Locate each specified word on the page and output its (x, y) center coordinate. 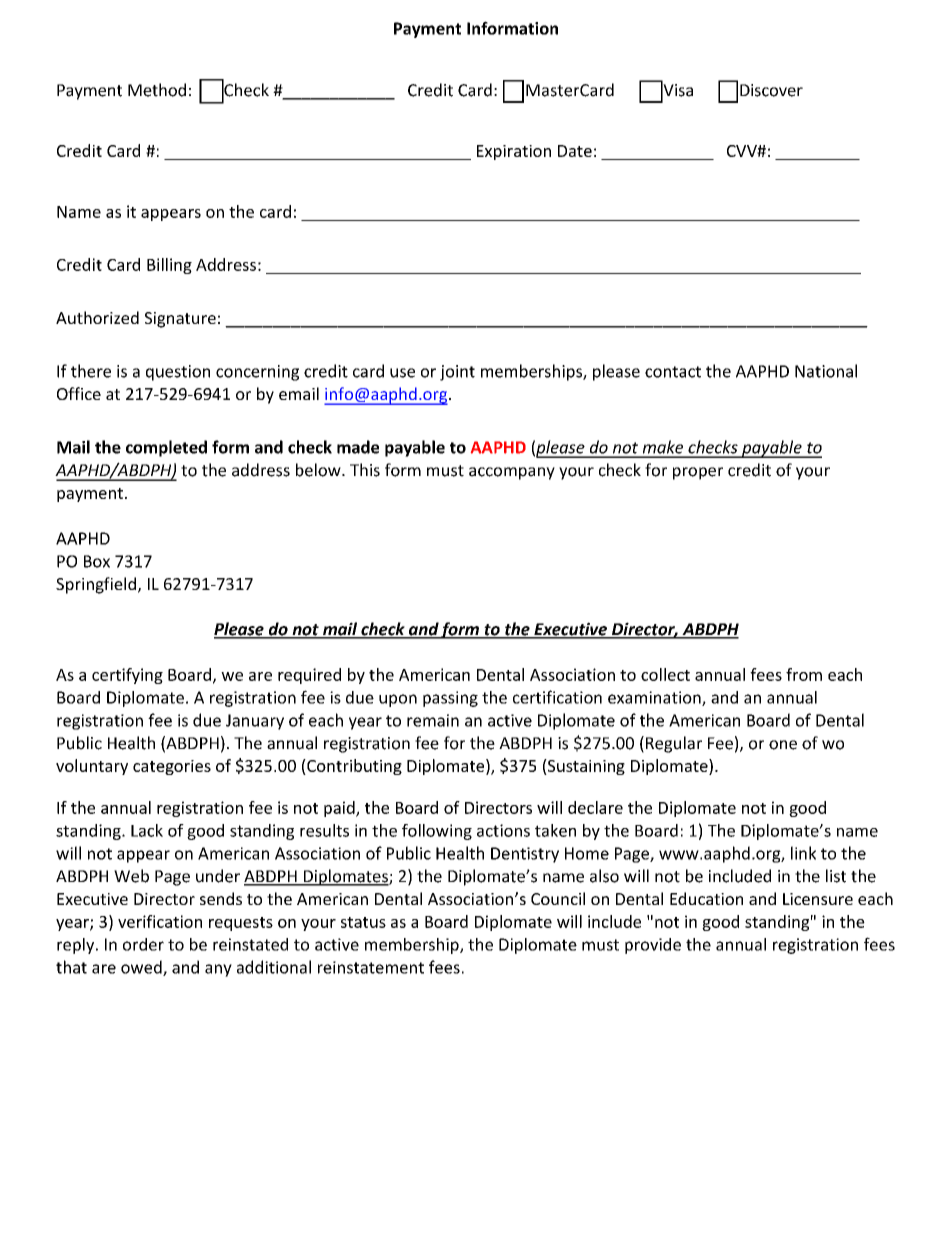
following (437, 832)
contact (673, 372)
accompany (512, 473)
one (783, 745)
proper (698, 473)
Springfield (96, 585)
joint (457, 373)
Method (157, 90)
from (804, 674)
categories (172, 767)
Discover (771, 90)
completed (166, 448)
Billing (169, 266)
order (143, 944)
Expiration (514, 152)
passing (450, 699)
